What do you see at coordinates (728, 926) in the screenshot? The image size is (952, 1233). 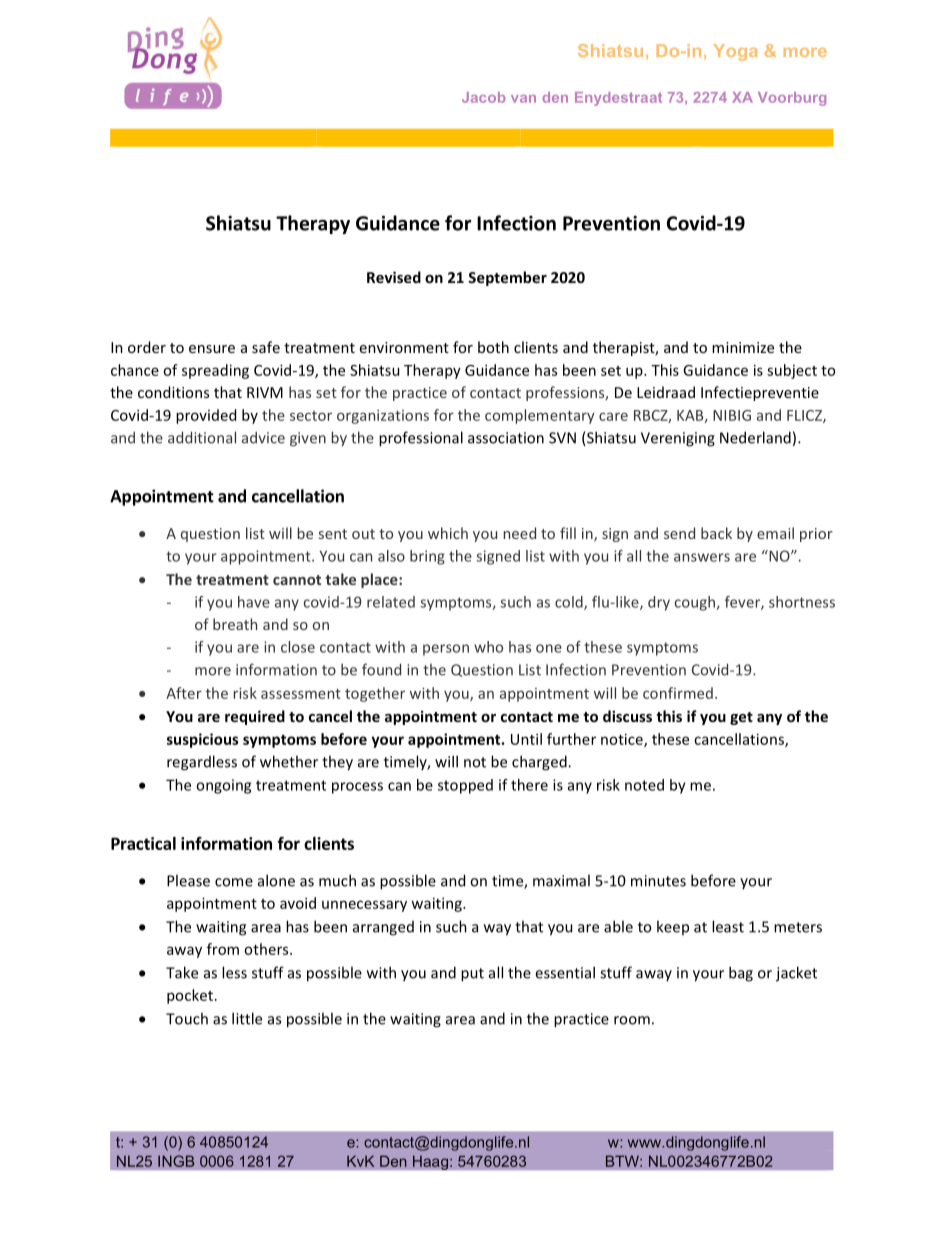 I see `least` at bounding box center [728, 926].
